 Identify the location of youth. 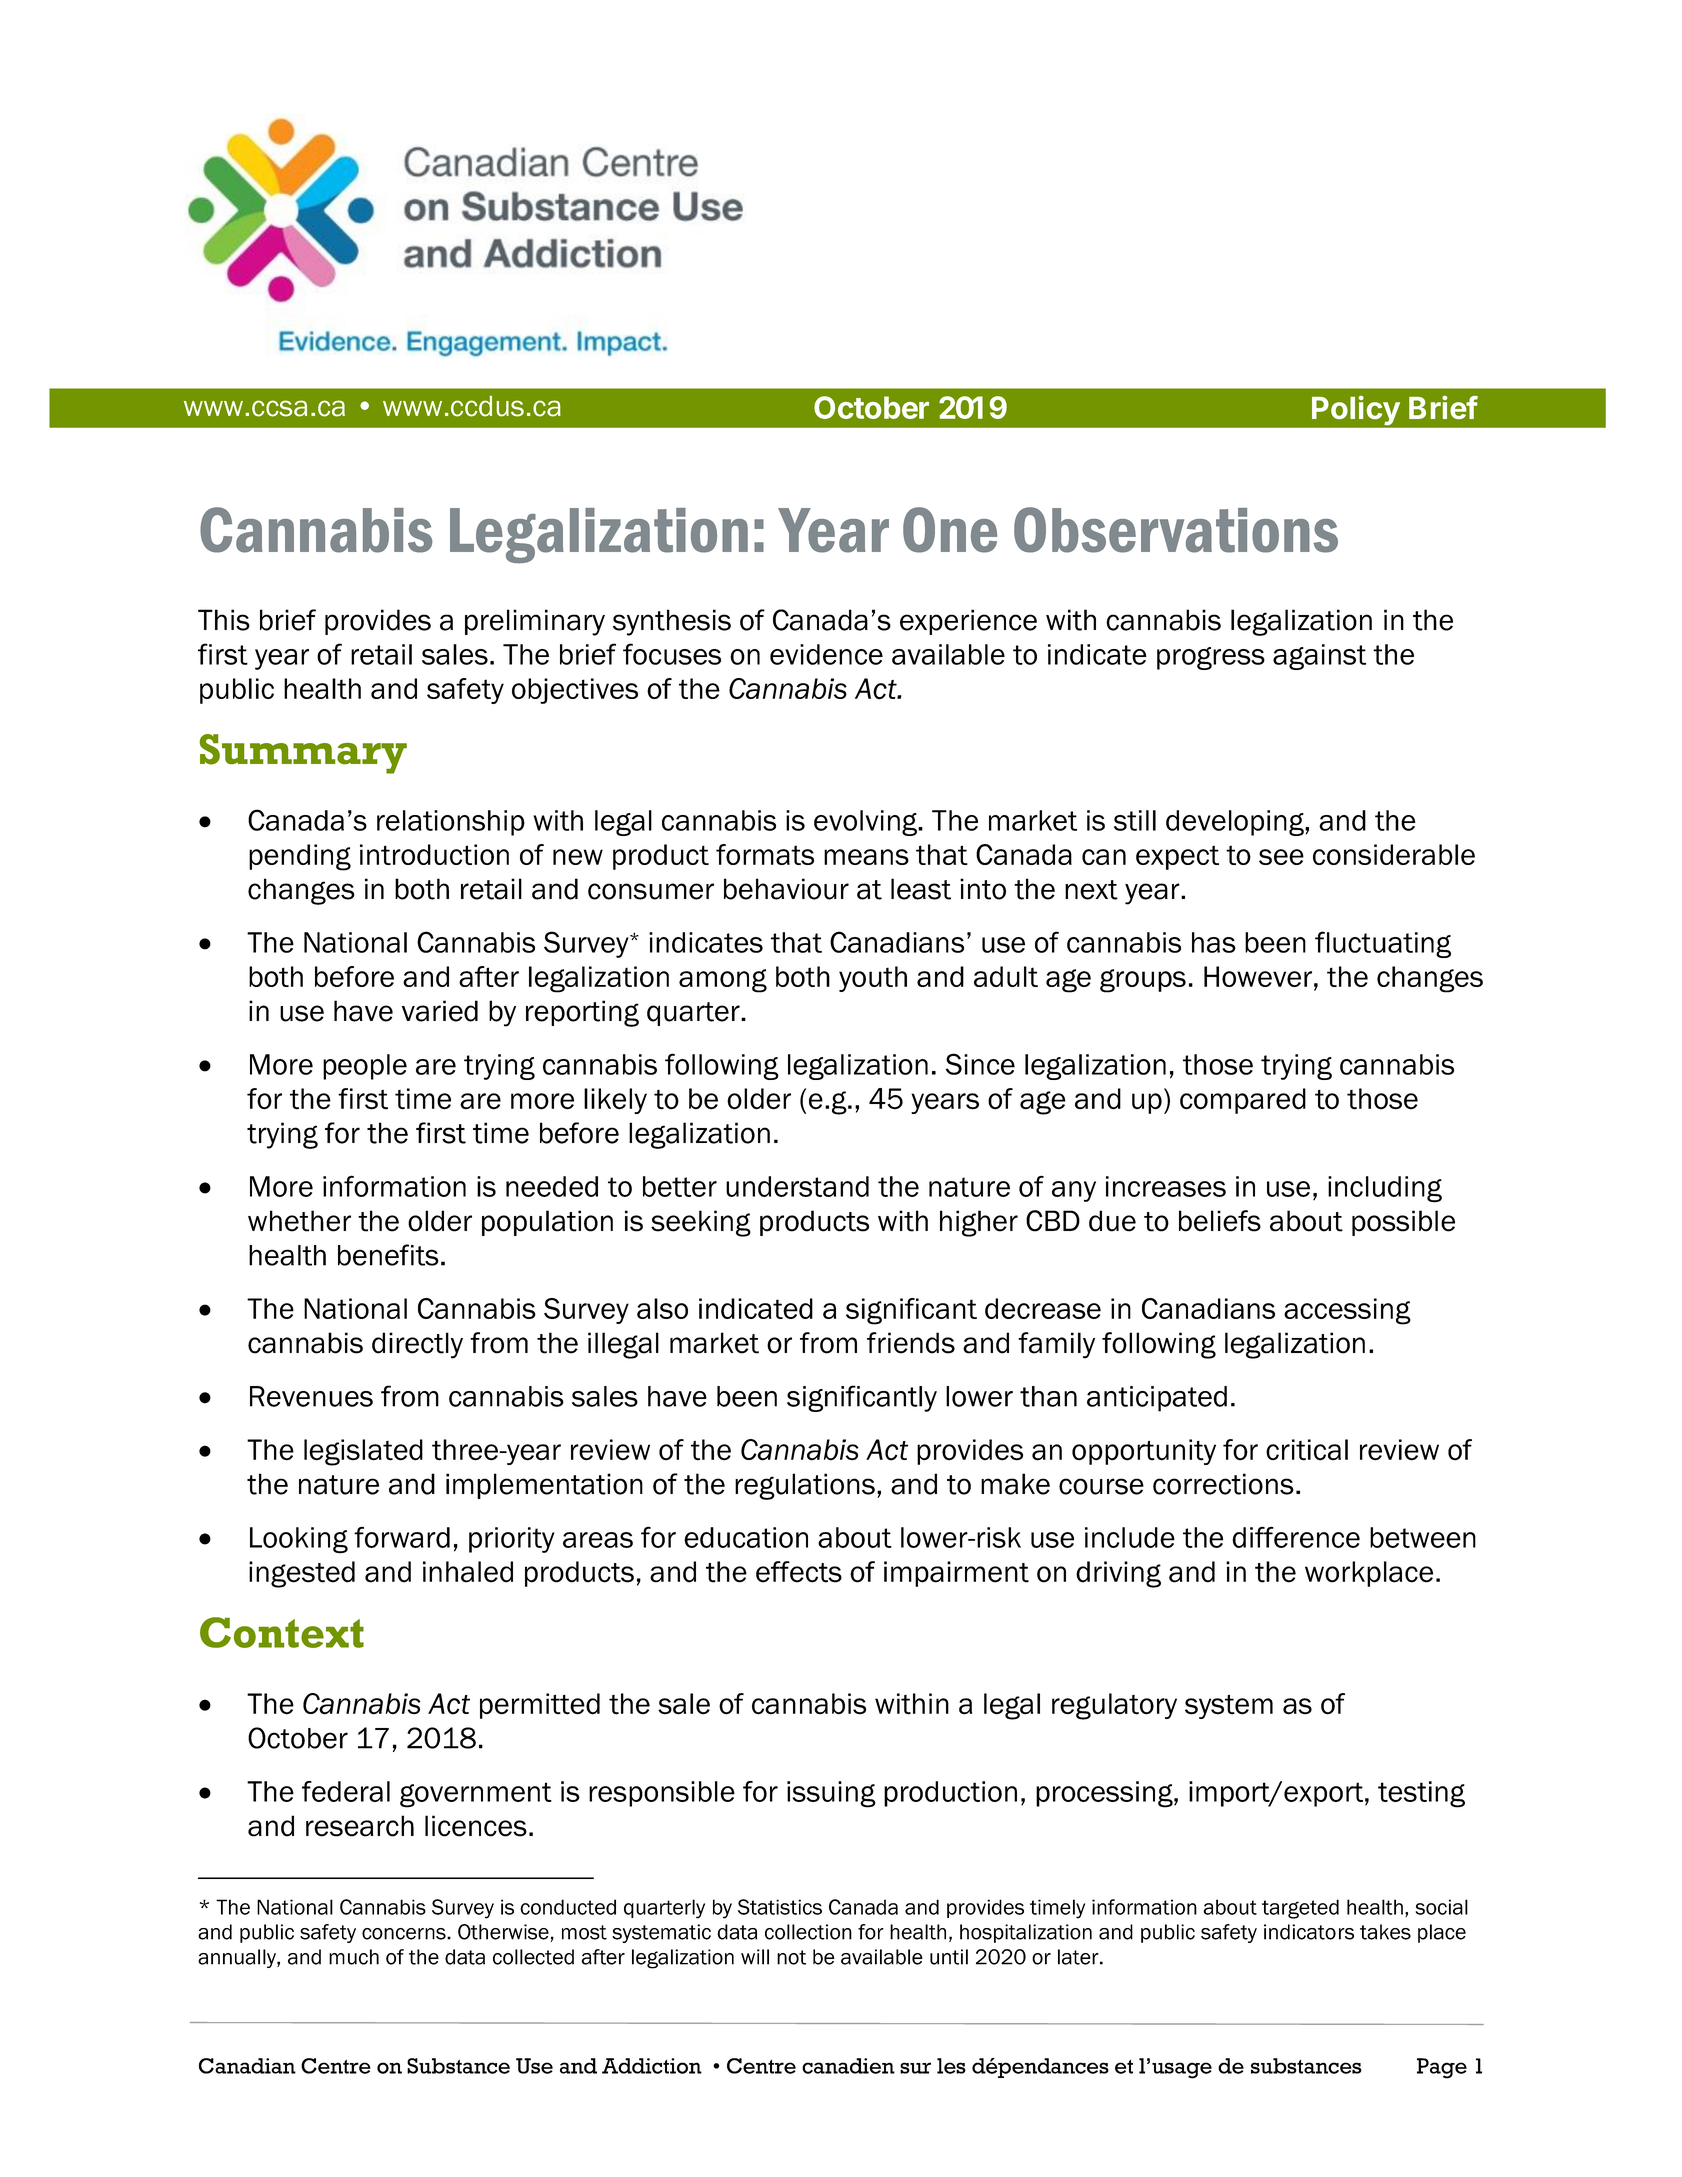
(873, 979).
